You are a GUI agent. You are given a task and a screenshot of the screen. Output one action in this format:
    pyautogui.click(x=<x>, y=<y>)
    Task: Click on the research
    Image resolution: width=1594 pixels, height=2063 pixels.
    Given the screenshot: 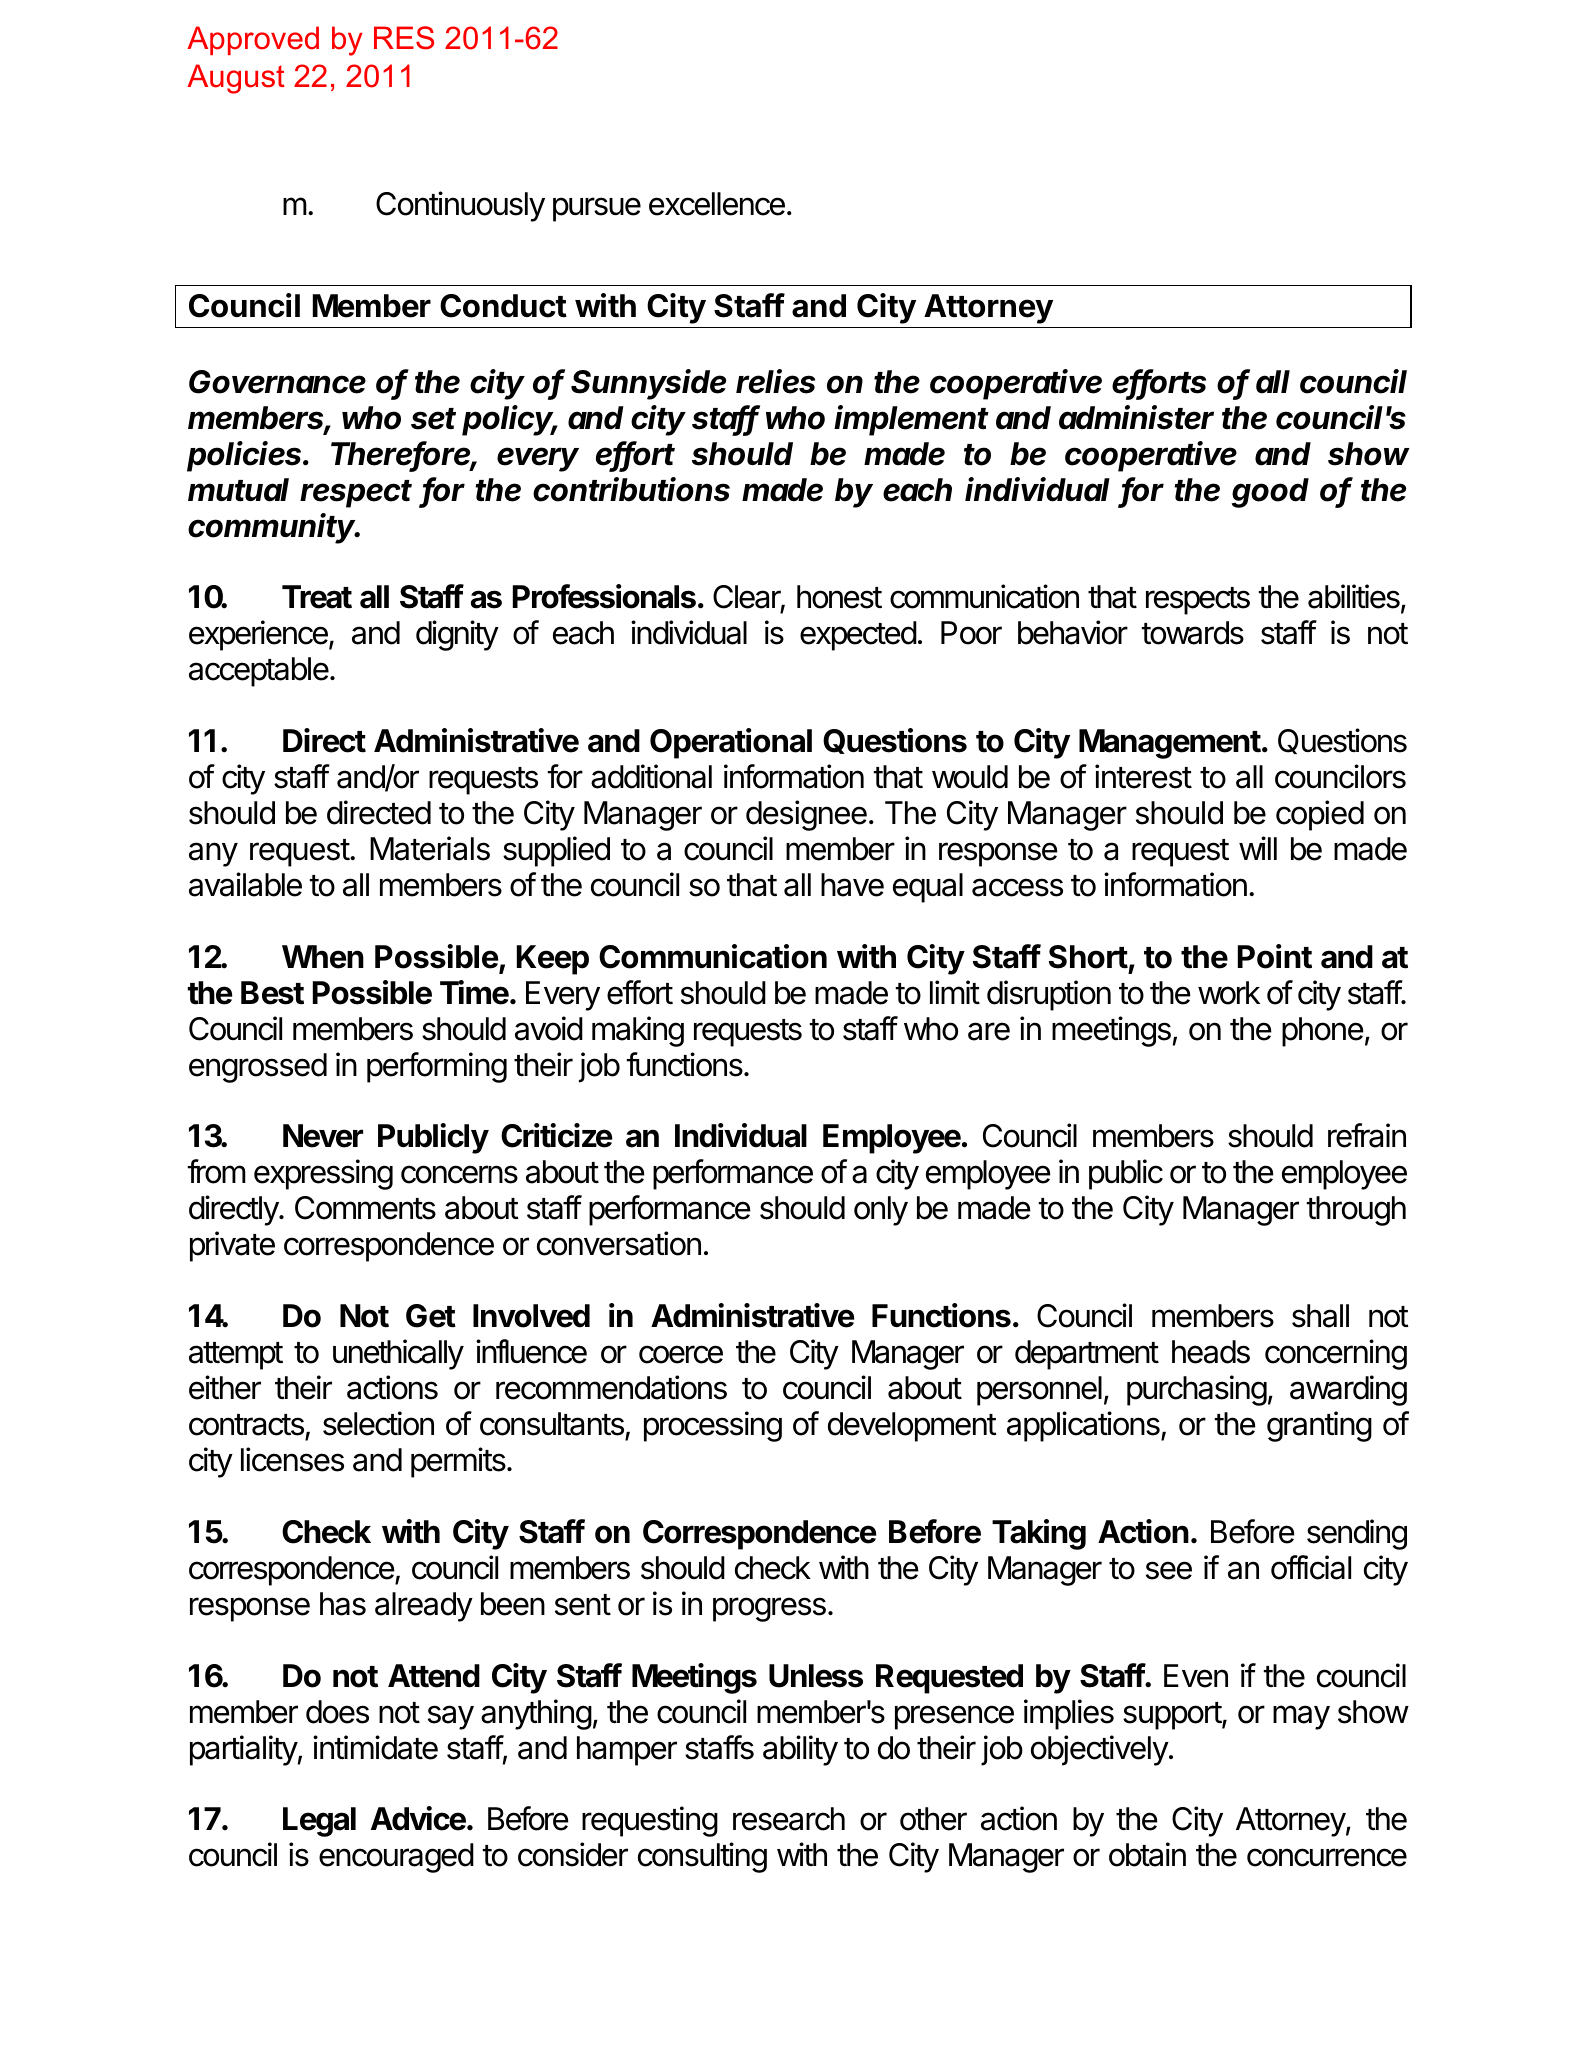 What is the action you would take?
    pyautogui.click(x=789, y=1819)
